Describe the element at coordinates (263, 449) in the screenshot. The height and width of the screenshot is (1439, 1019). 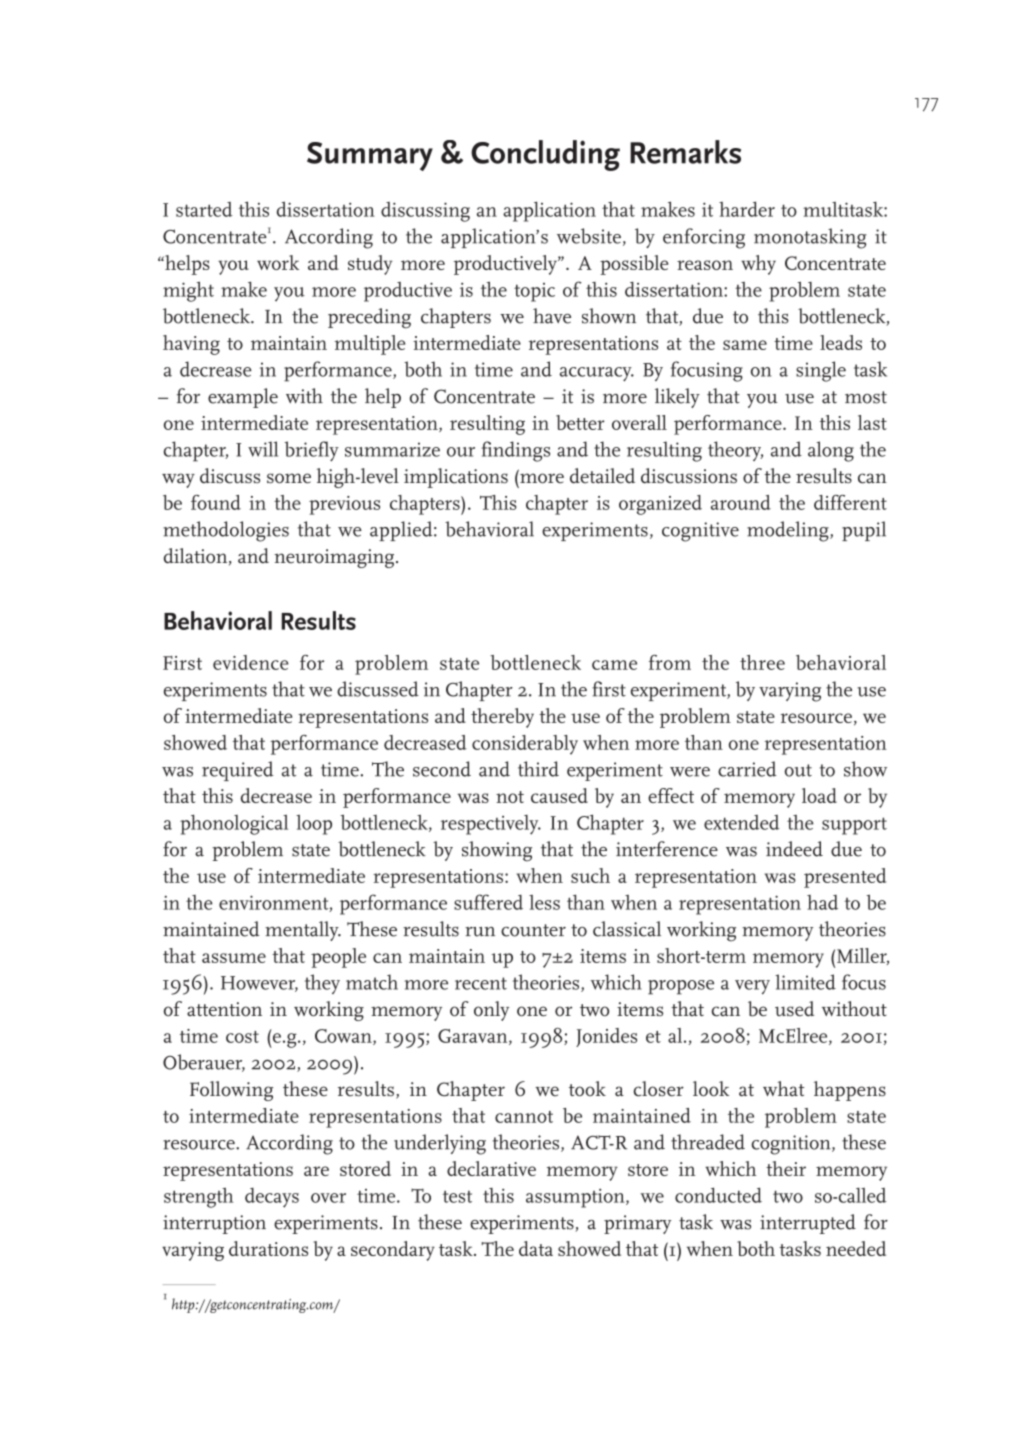
I see `will` at that location.
